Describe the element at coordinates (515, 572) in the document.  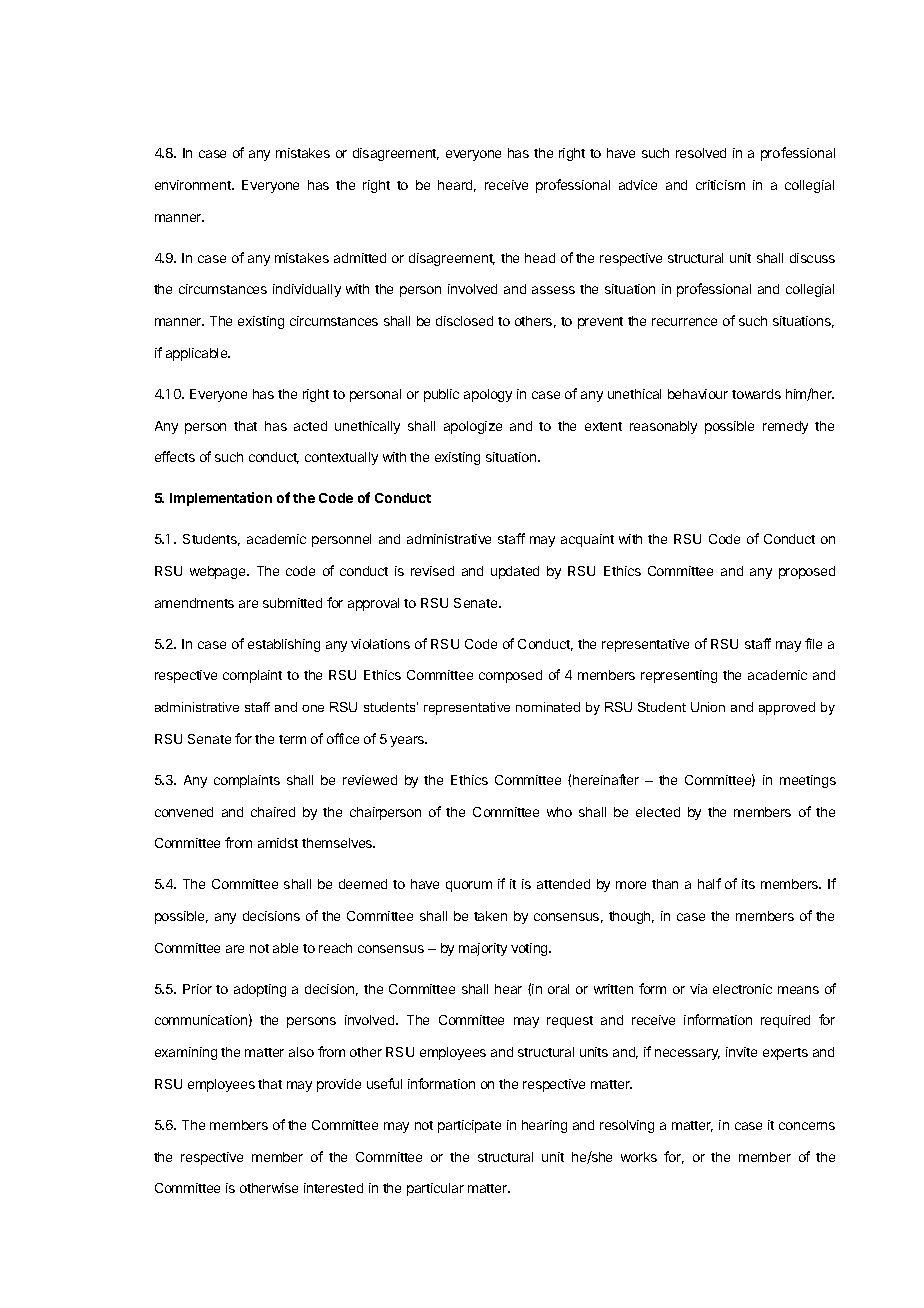
I see `updated` at that location.
